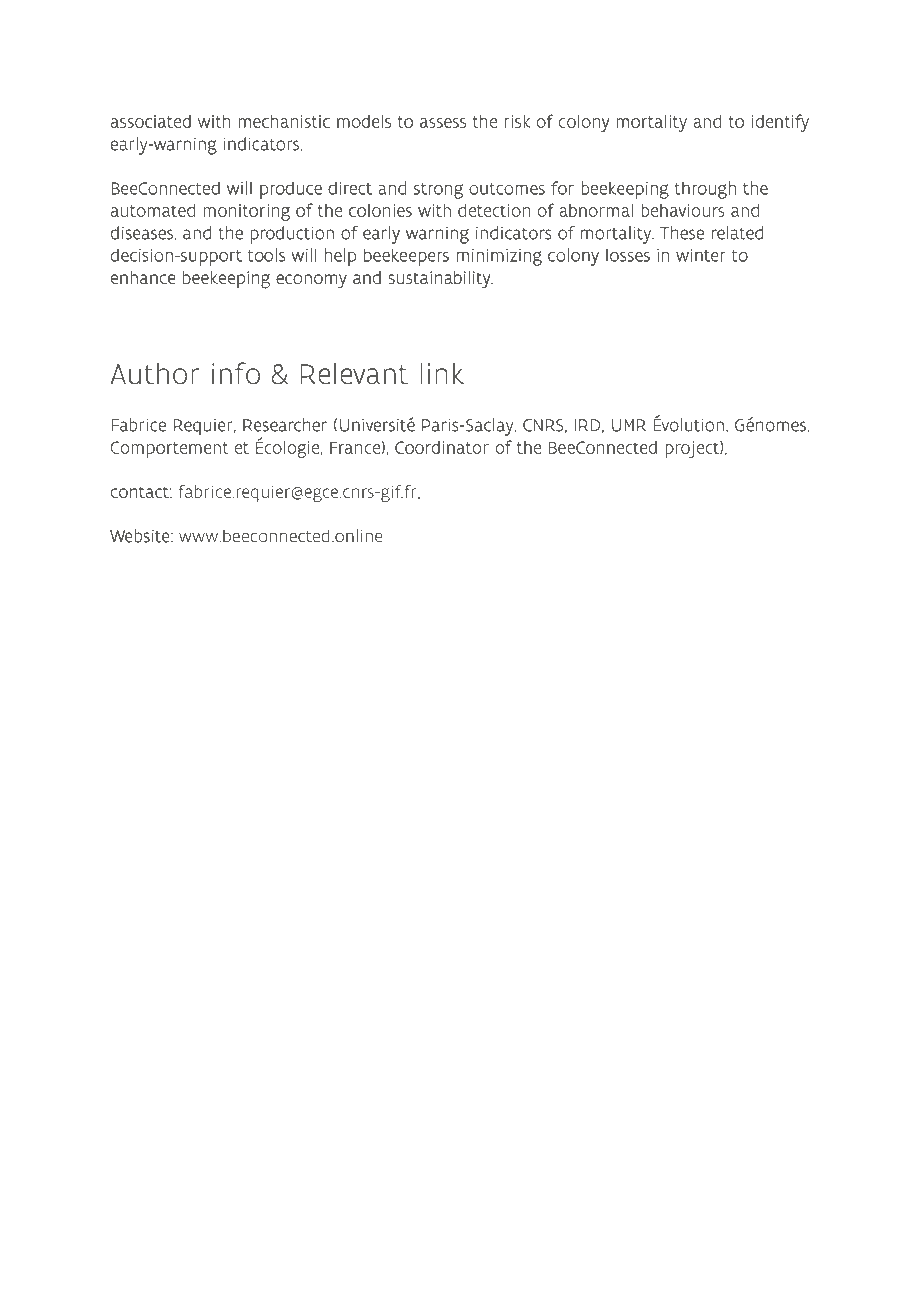 The width and height of the document is (924, 1309). I want to click on sustainability, so click(441, 280).
